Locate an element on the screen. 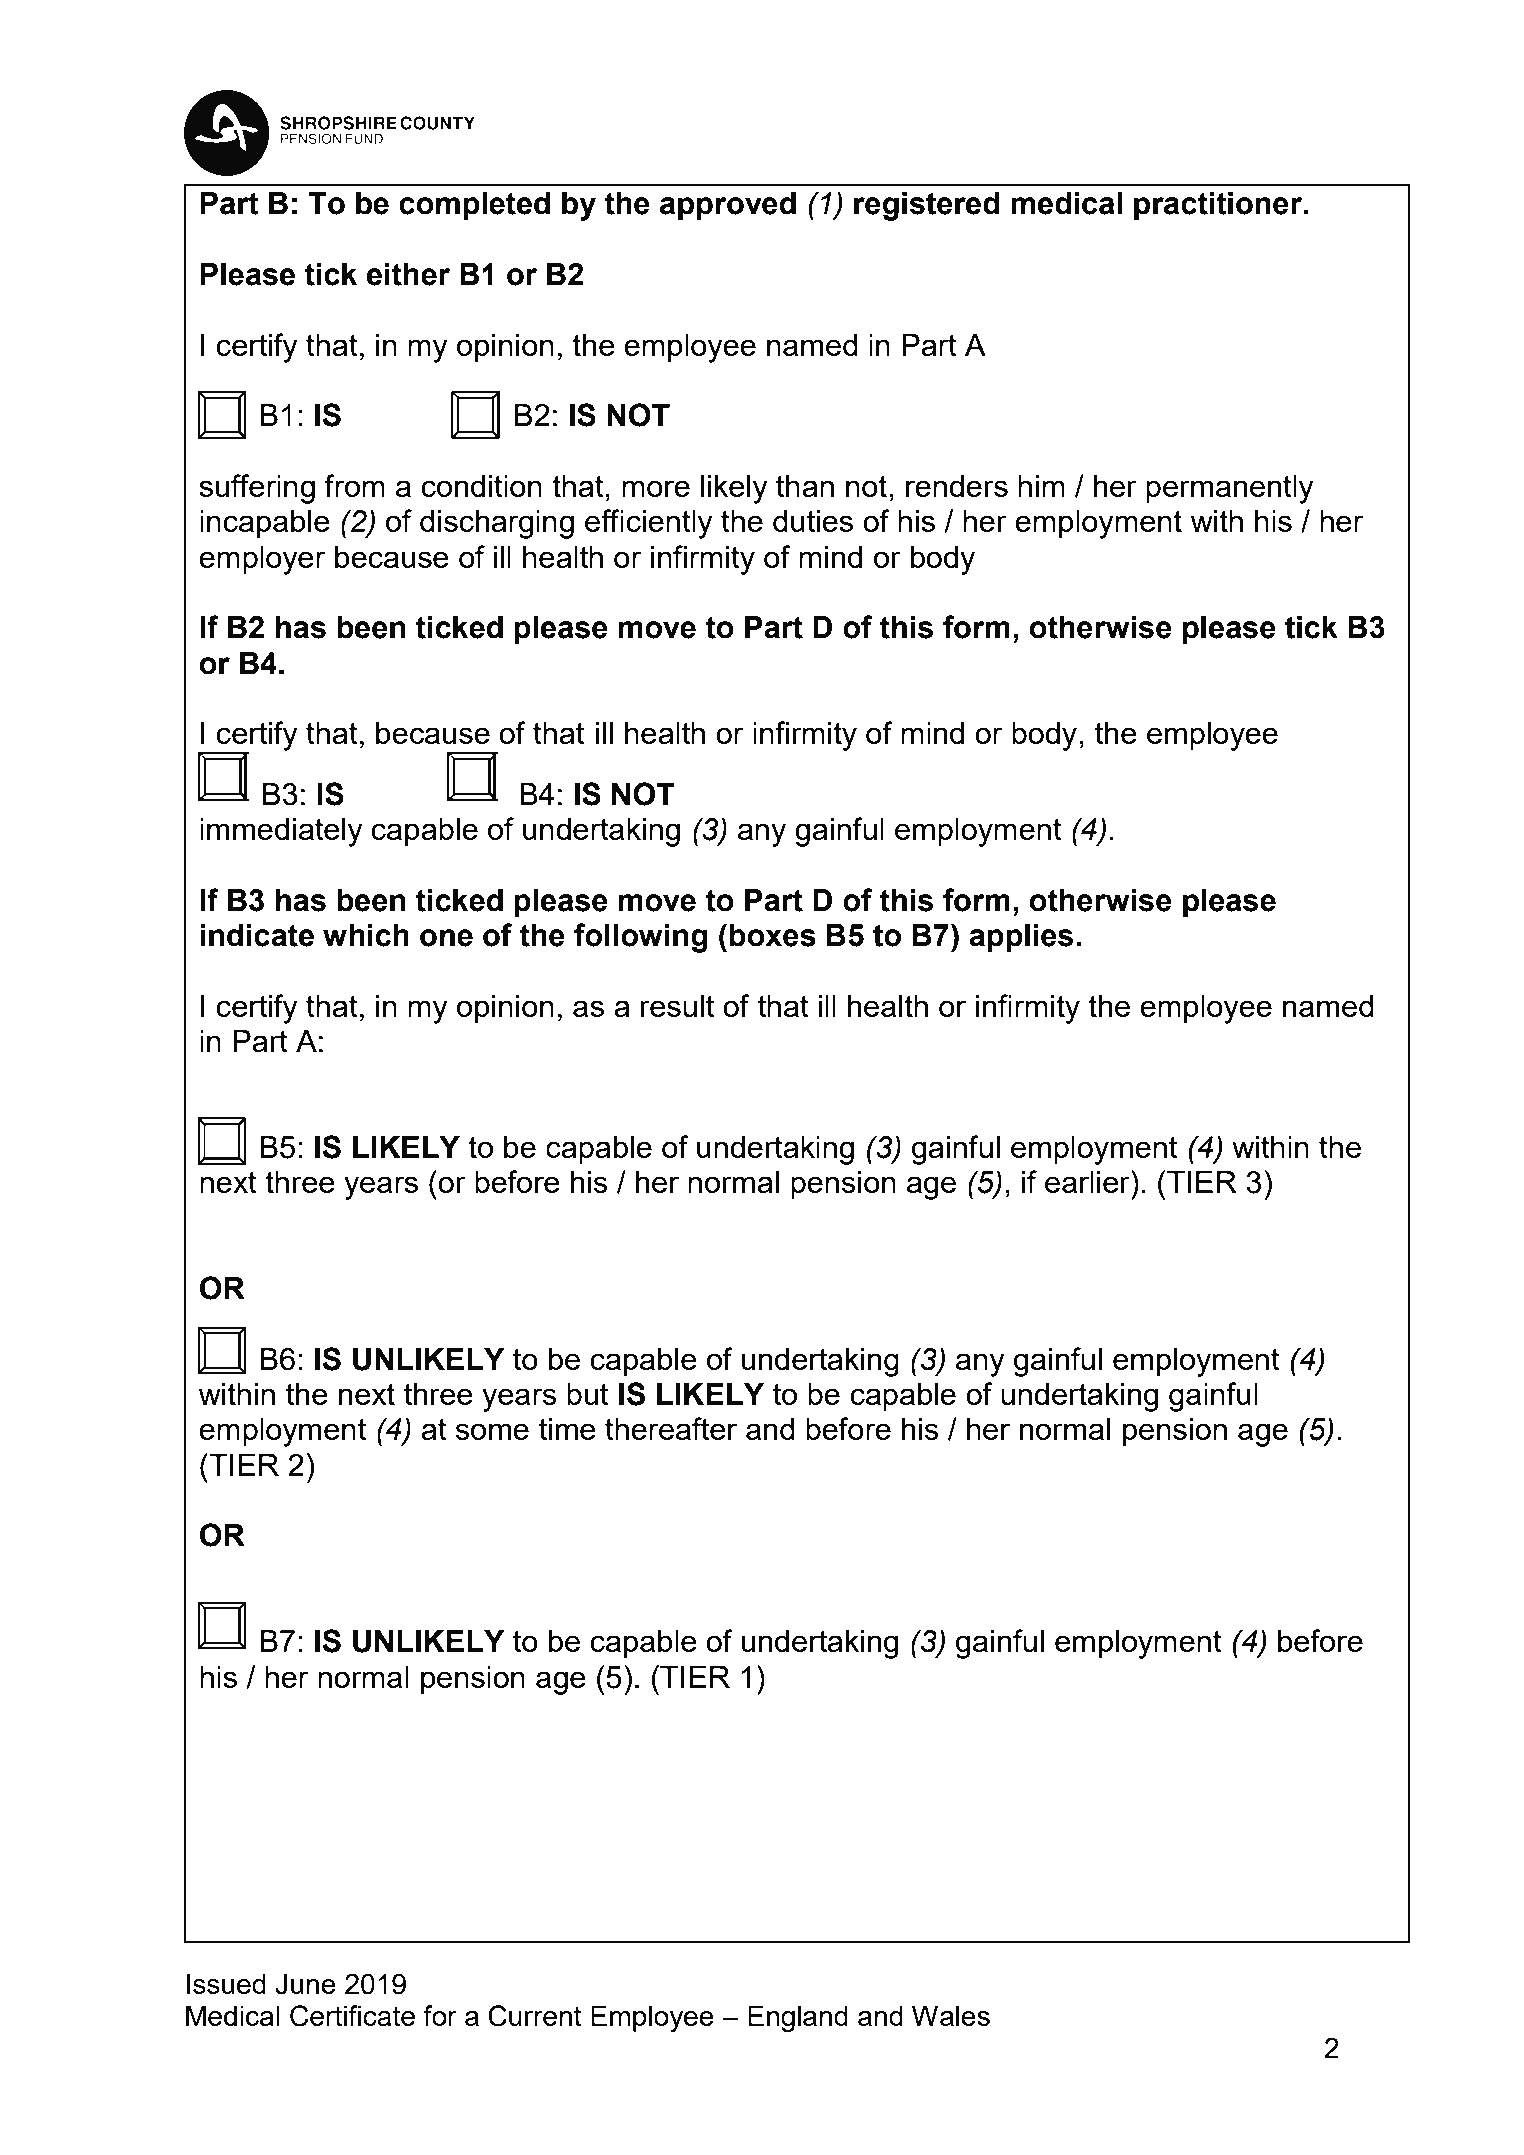  registered is located at coordinates (927, 206).
